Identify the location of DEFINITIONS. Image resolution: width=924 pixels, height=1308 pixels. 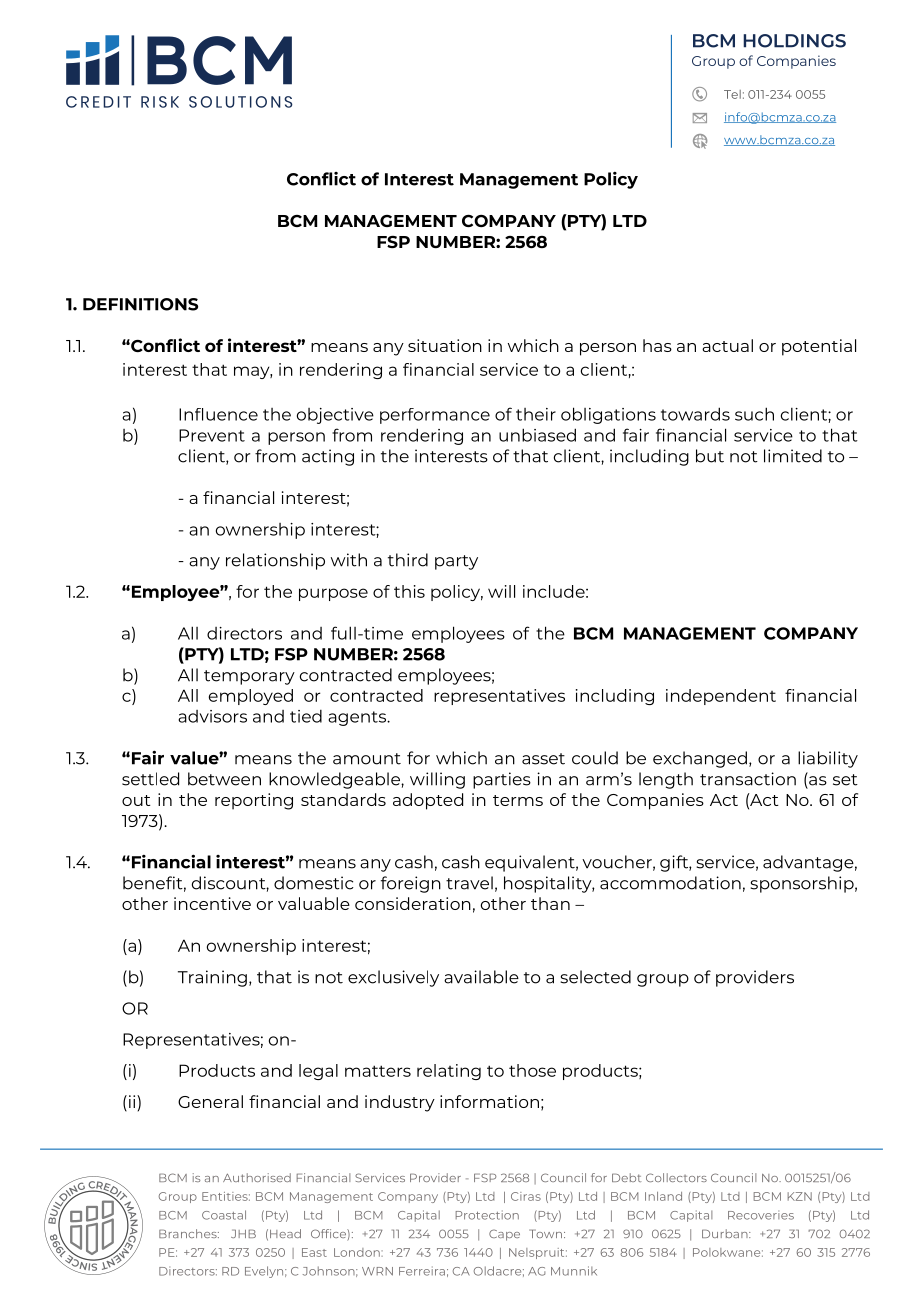
(140, 304).
